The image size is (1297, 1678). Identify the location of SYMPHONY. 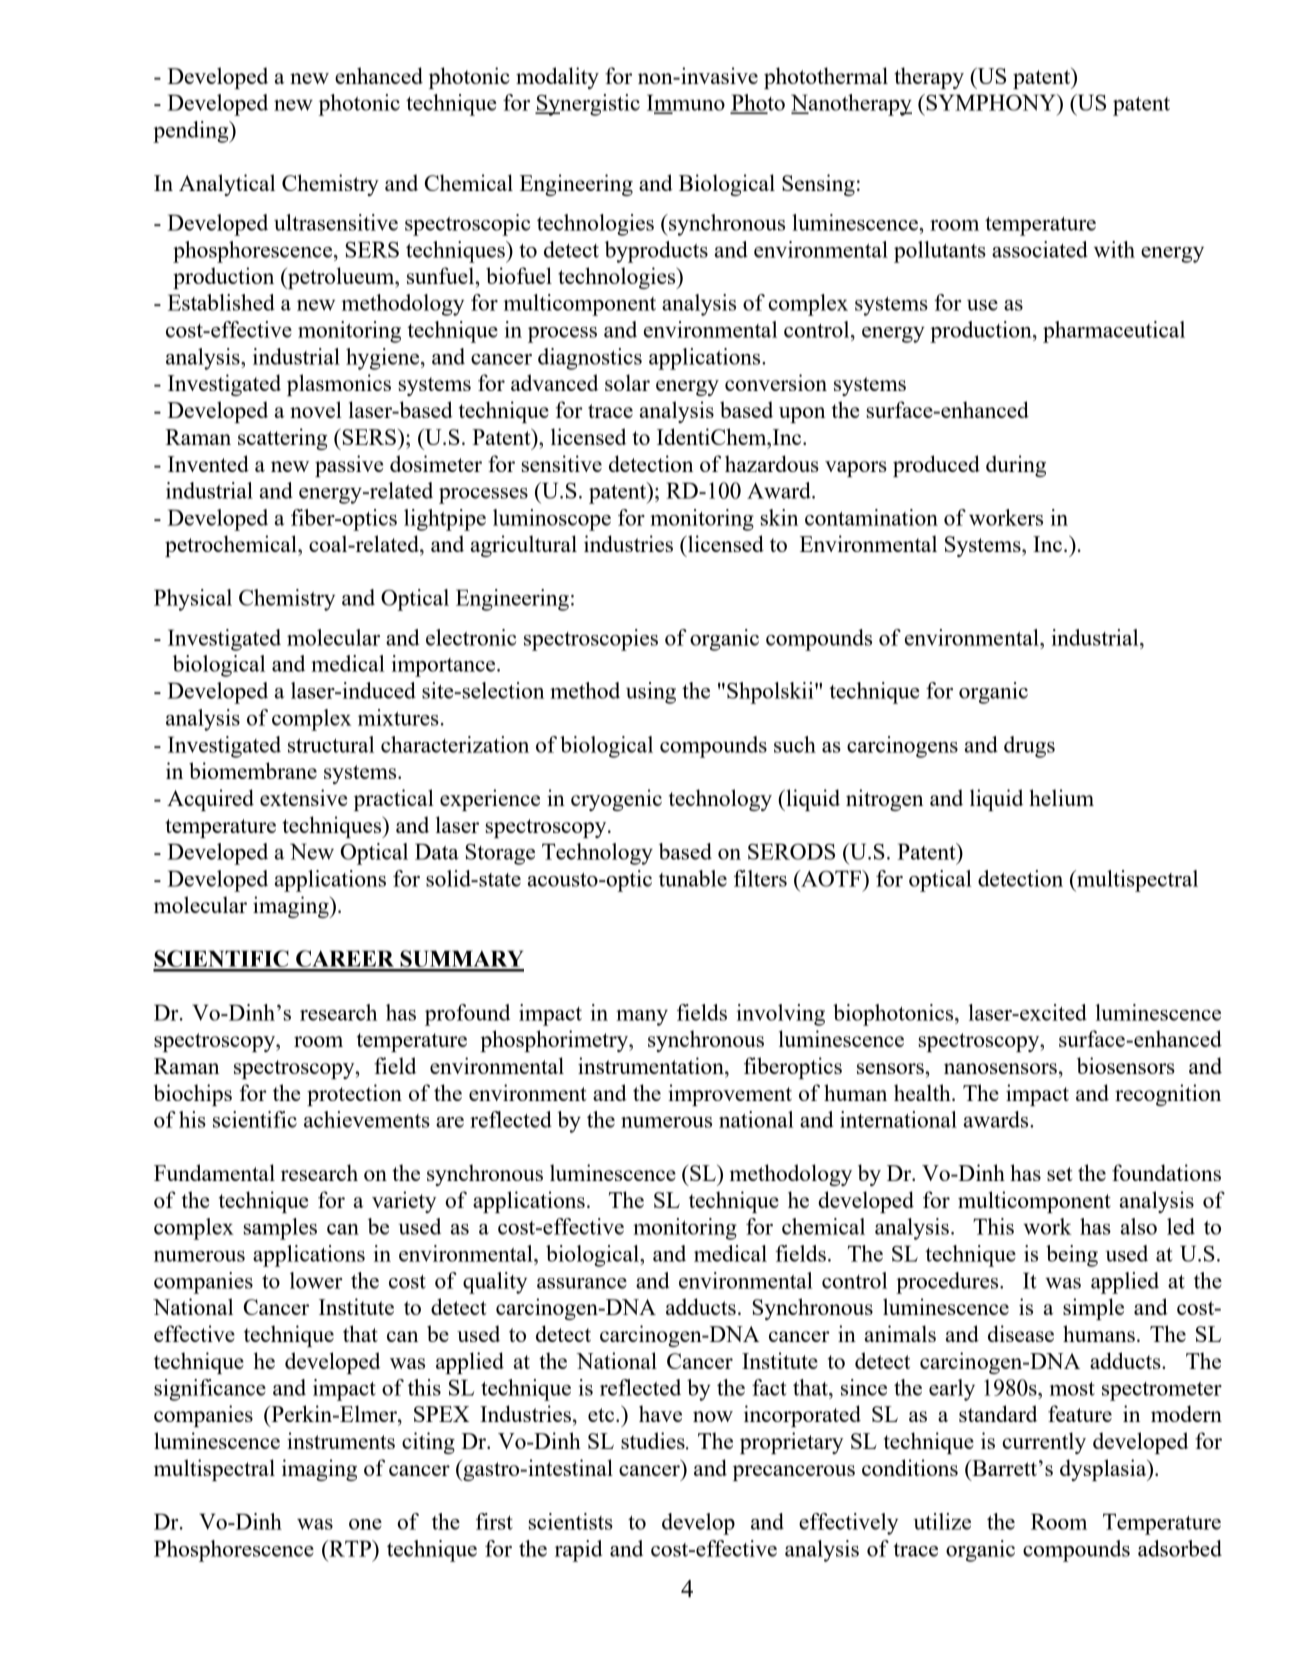
(991, 102).
